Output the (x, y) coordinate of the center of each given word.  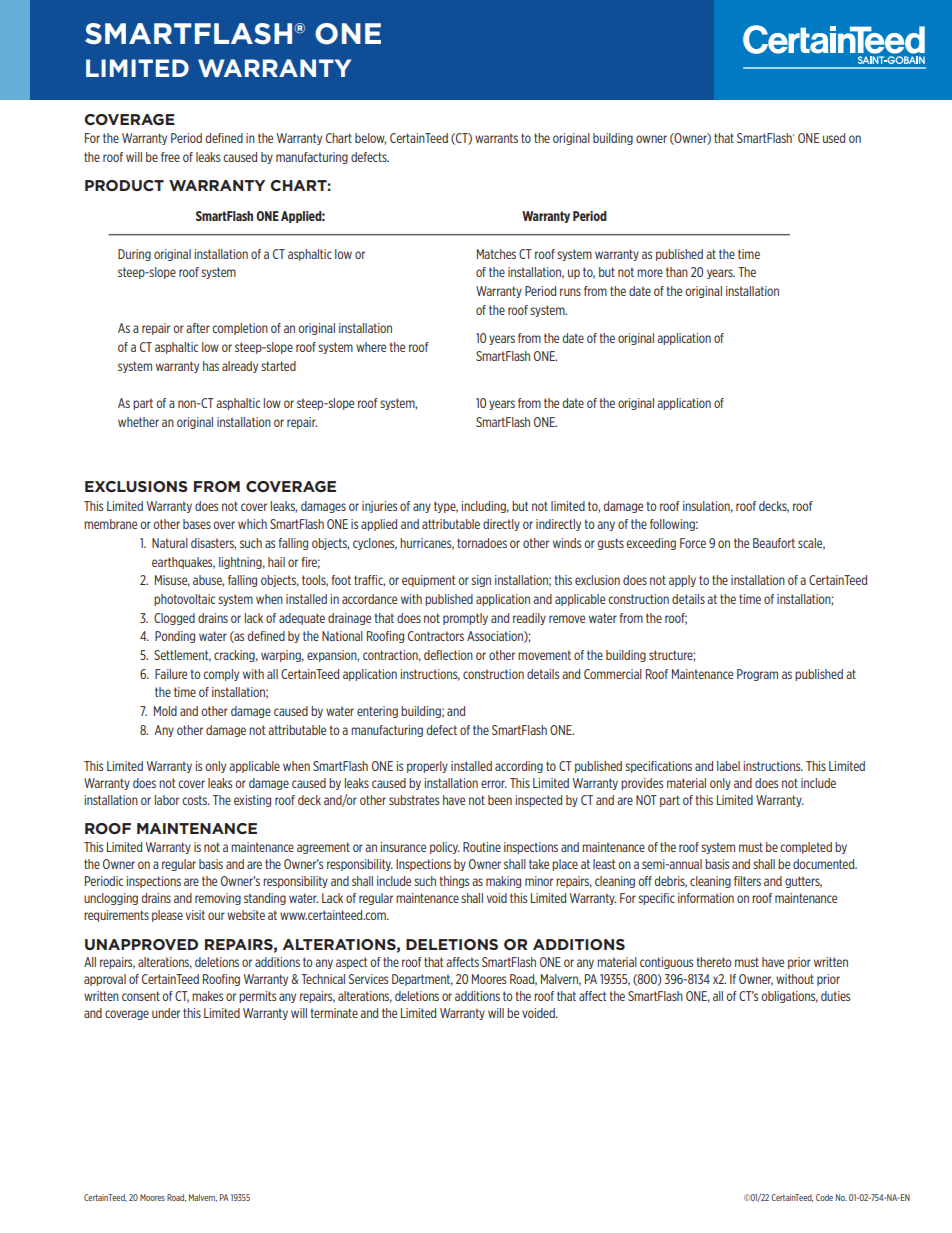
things (454, 882)
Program (757, 675)
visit (195, 915)
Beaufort (774, 543)
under (166, 1013)
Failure (171, 674)
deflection (448, 655)
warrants (496, 138)
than (677, 272)
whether (138, 422)
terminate (334, 1013)
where (371, 347)
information (706, 898)
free (170, 157)
